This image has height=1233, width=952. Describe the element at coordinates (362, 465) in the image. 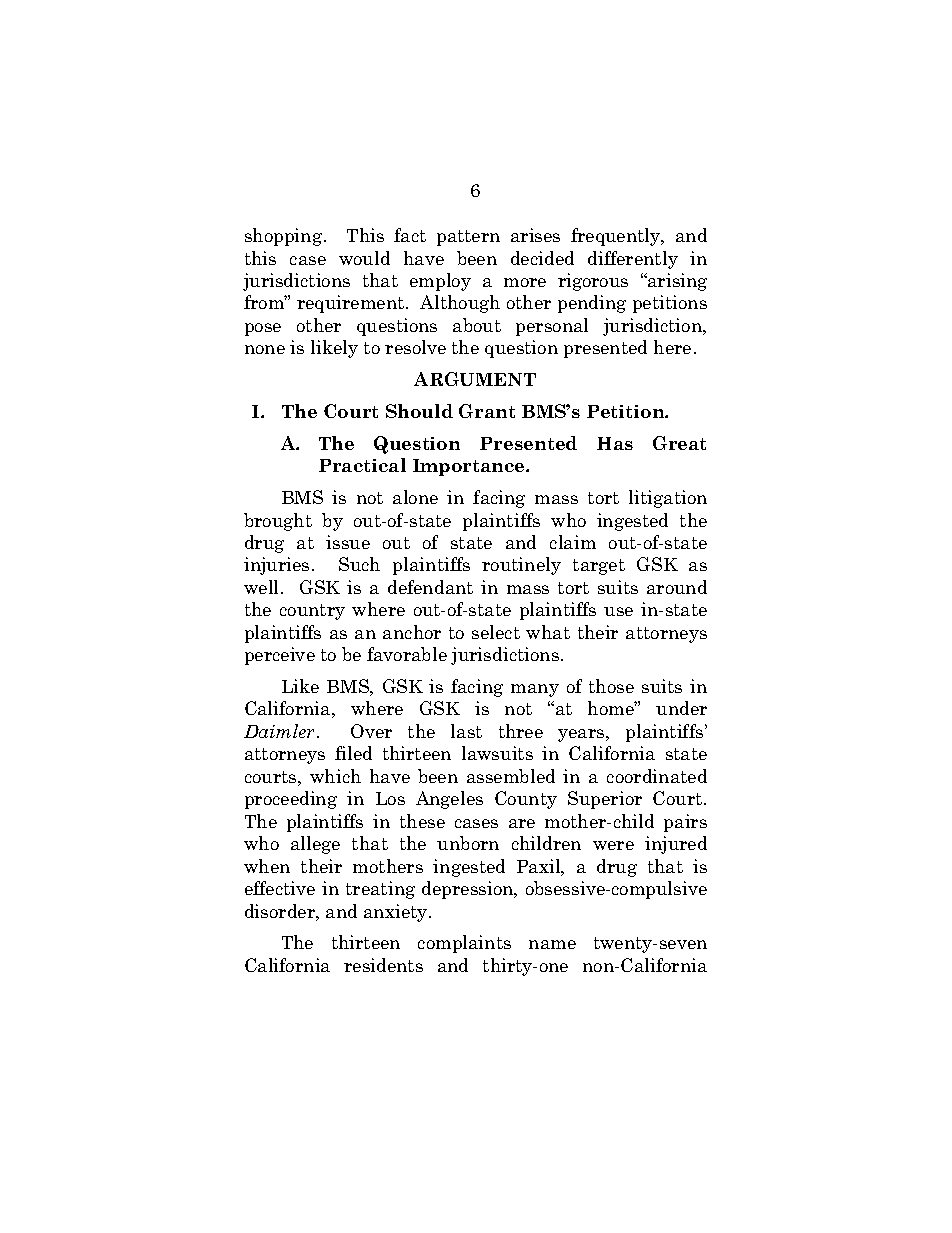

I see `Practical` at that location.
